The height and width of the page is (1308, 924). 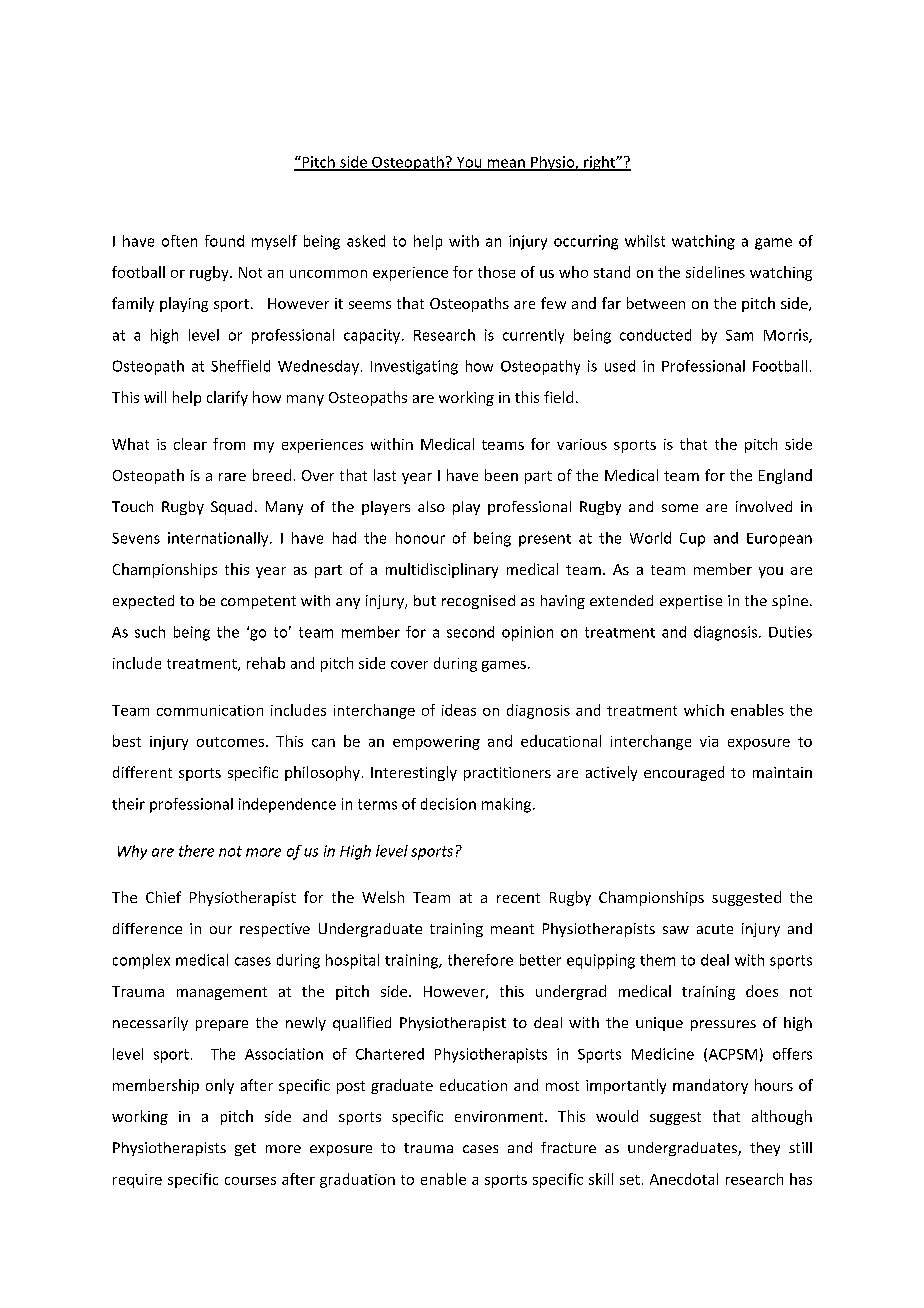 I want to click on some, so click(x=680, y=508).
